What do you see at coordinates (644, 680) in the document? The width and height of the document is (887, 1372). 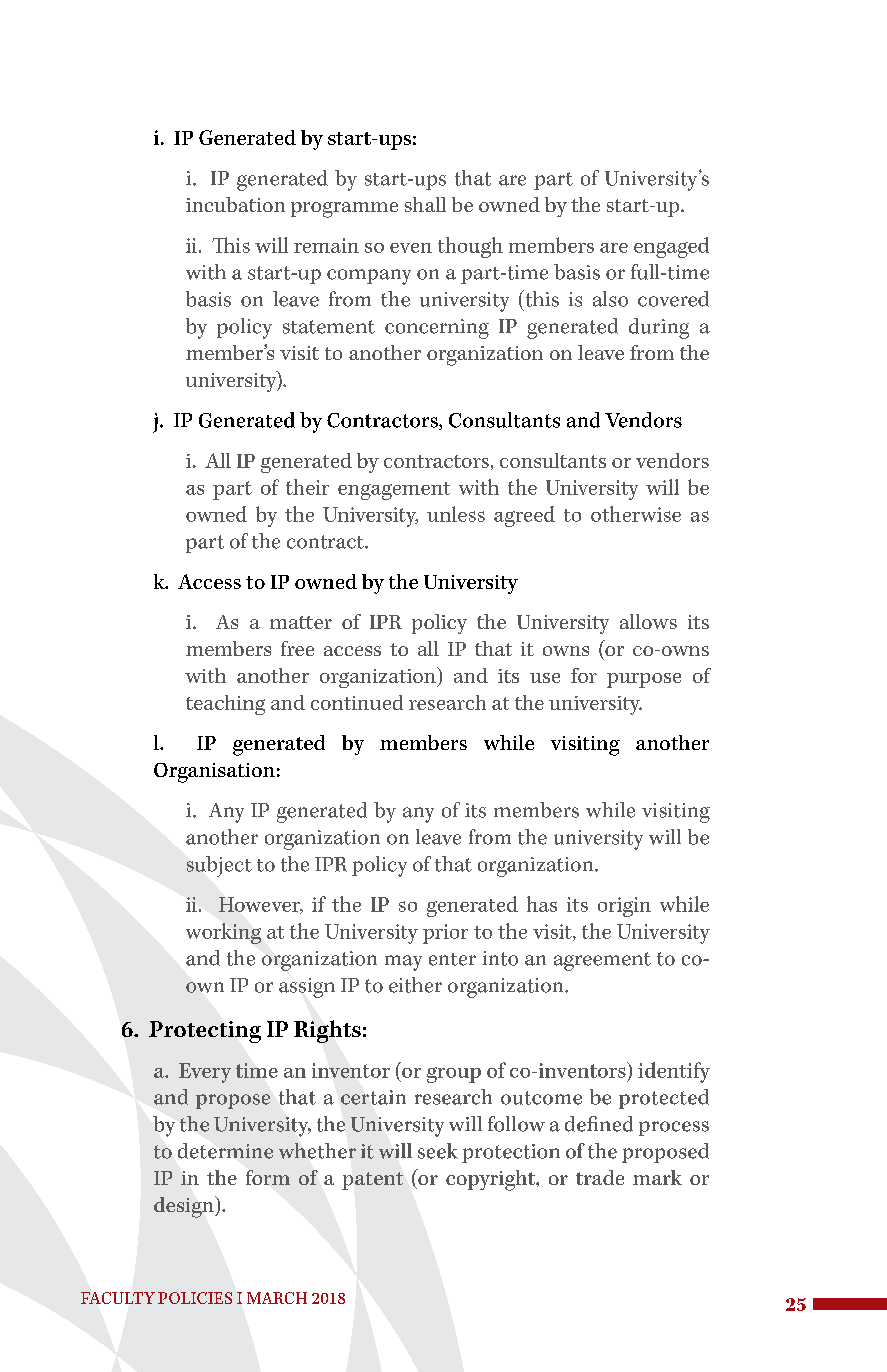 I see `purpose` at bounding box center [644, 680].
